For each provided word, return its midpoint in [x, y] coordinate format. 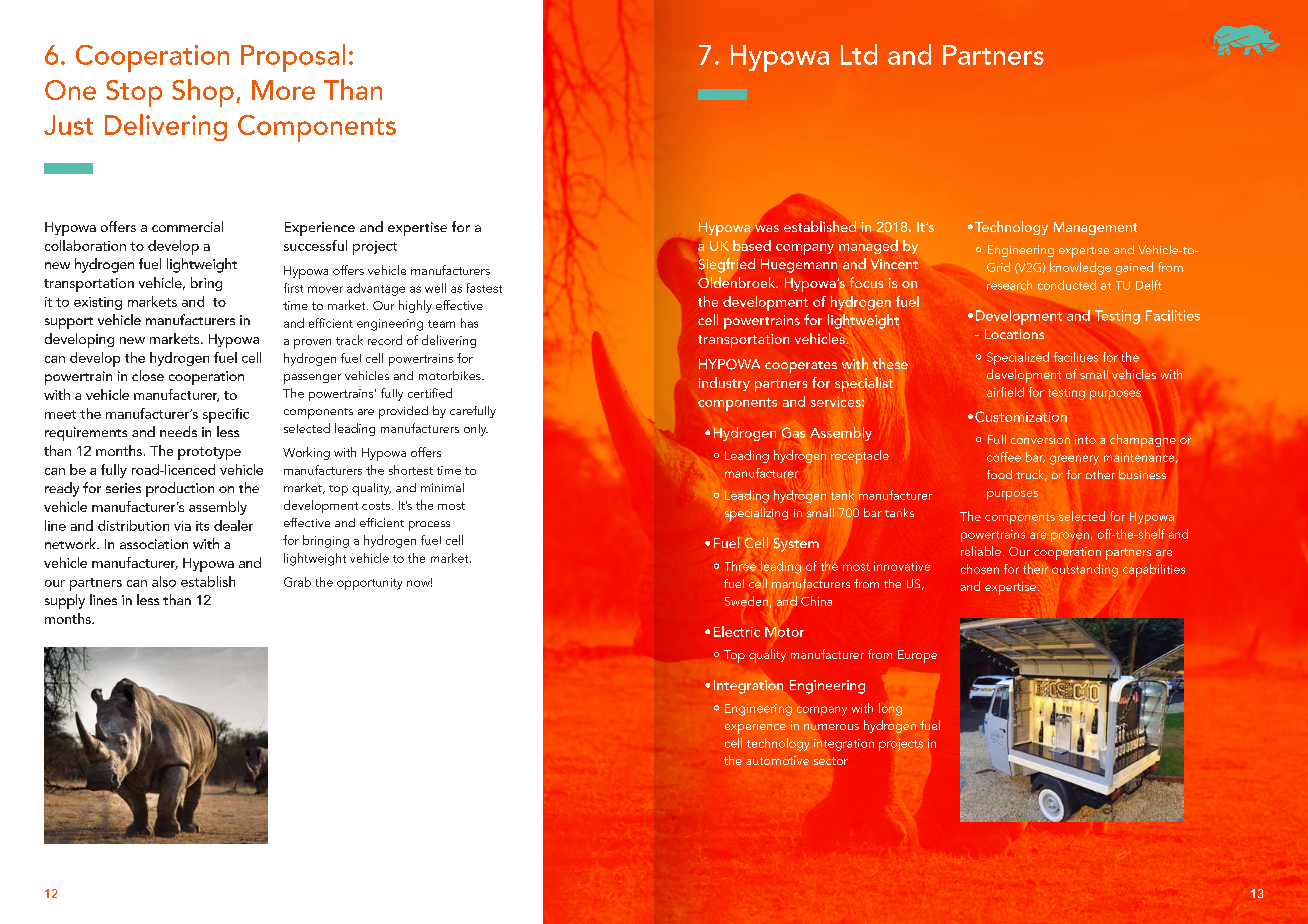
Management [1095, 228]
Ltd [859, 54]
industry [724, 384]
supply [65, 601]
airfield [1005, 392]
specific [226, 415]
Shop [203, 93]
